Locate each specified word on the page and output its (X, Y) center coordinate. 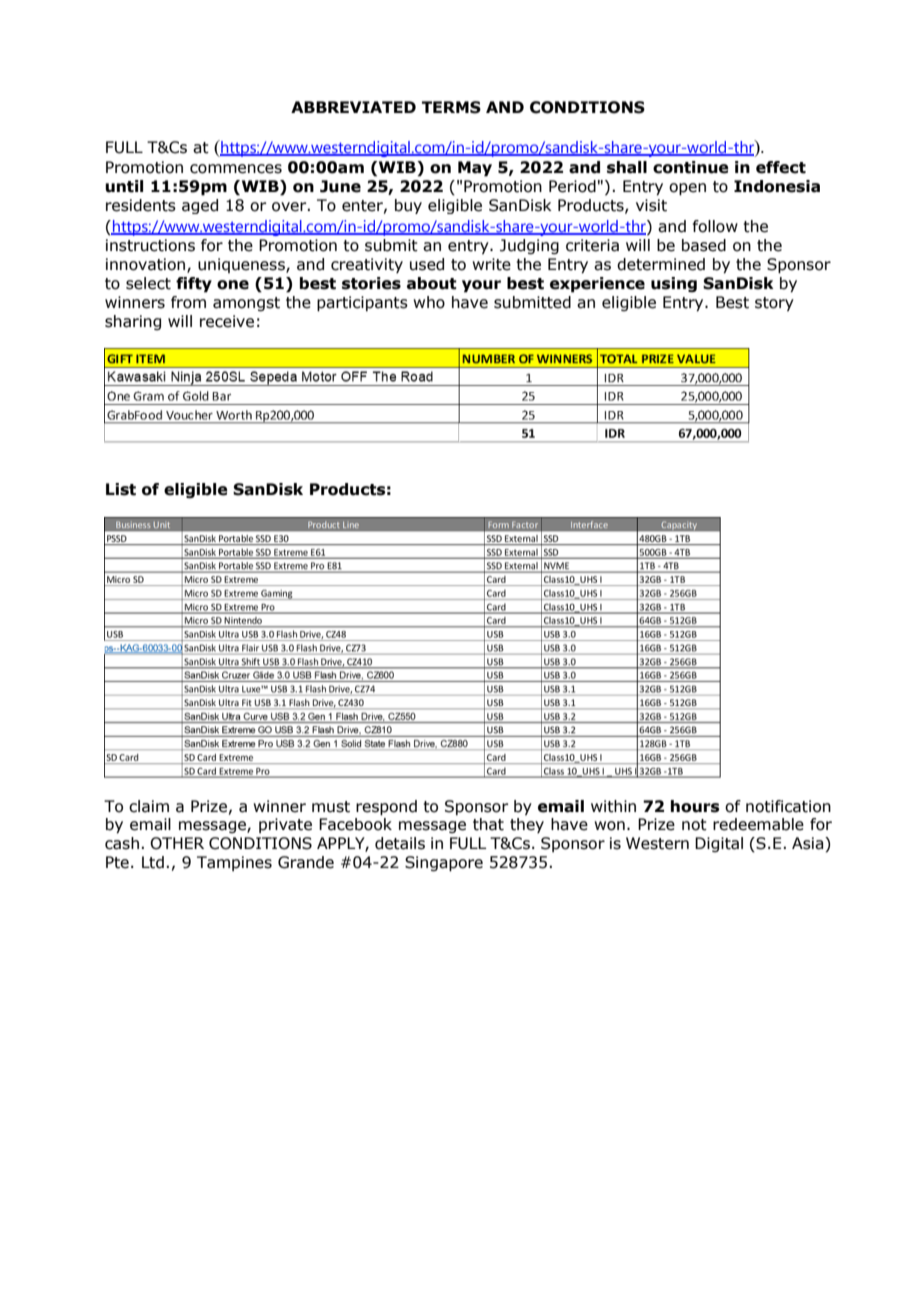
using (674, 284)
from (188, 302)
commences (236, 169)
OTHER (177, 843)
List (121, 489)
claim (149, 806)
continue (691, 167)
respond (386, 808)
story (774, 304)
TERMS (451, 107)
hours (695, 806)
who (429, 302)
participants (362, 304)
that (488, 824)
